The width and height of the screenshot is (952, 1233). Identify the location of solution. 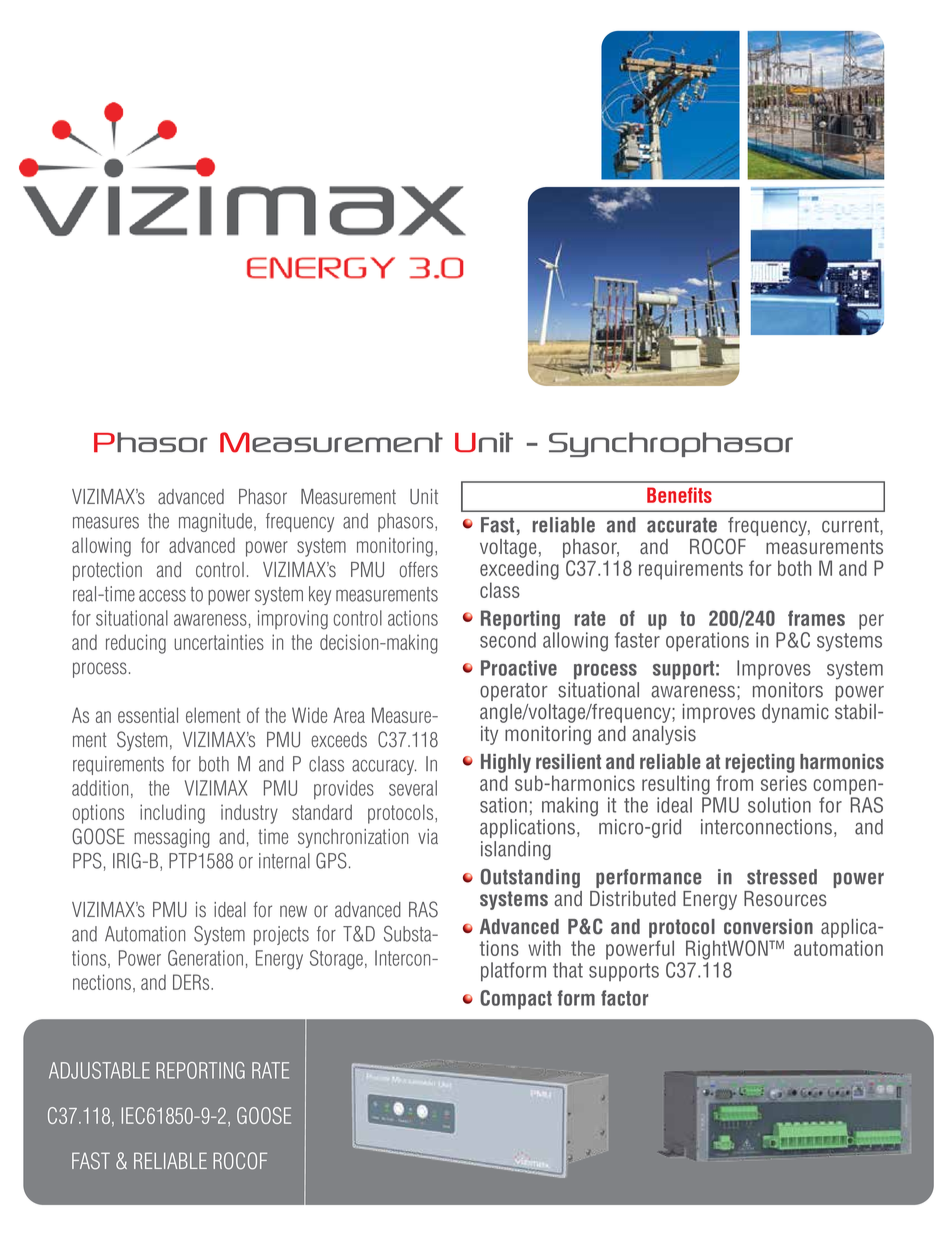
(779, 805).
